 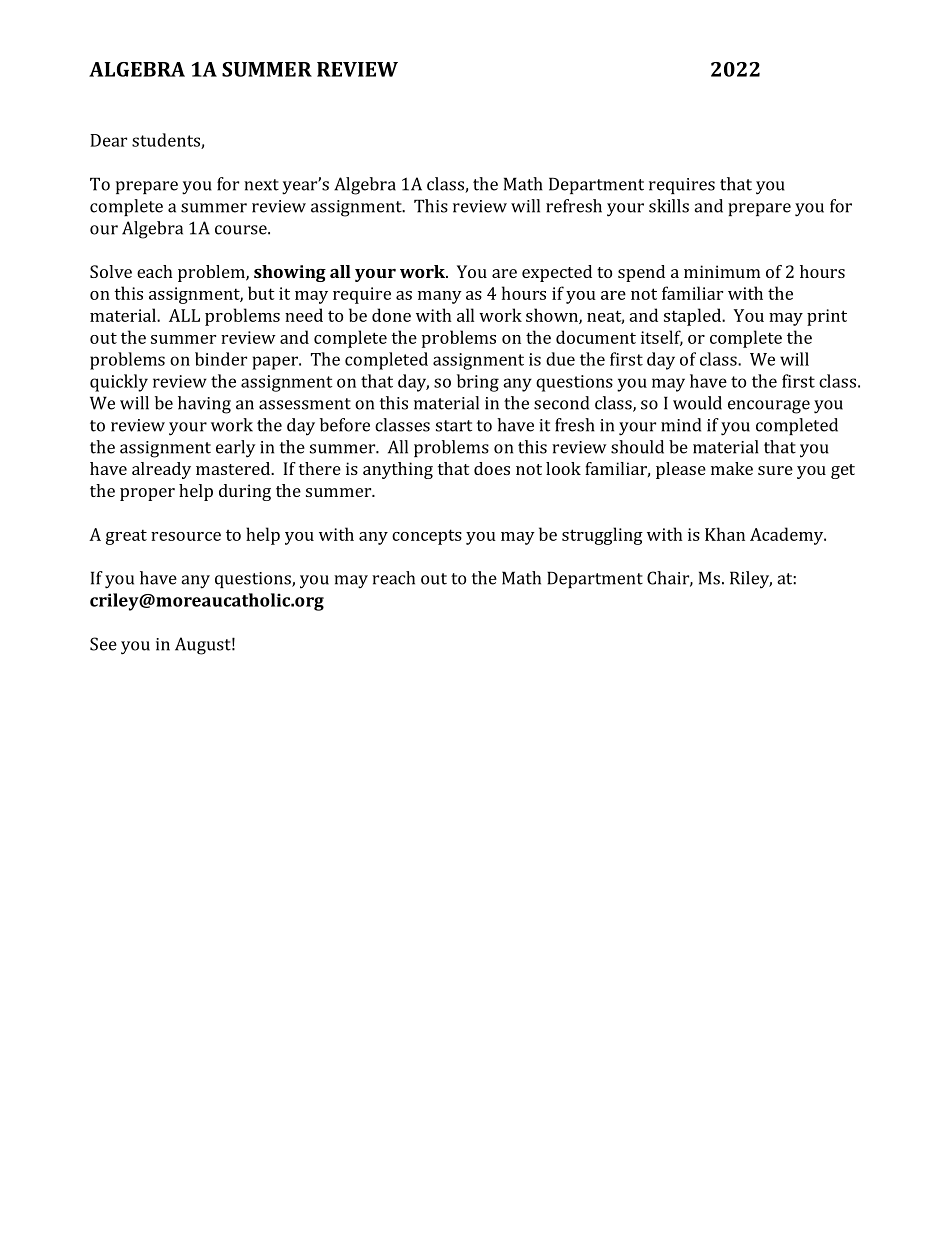 I want to click on skills, so click(x=669, y=206).
